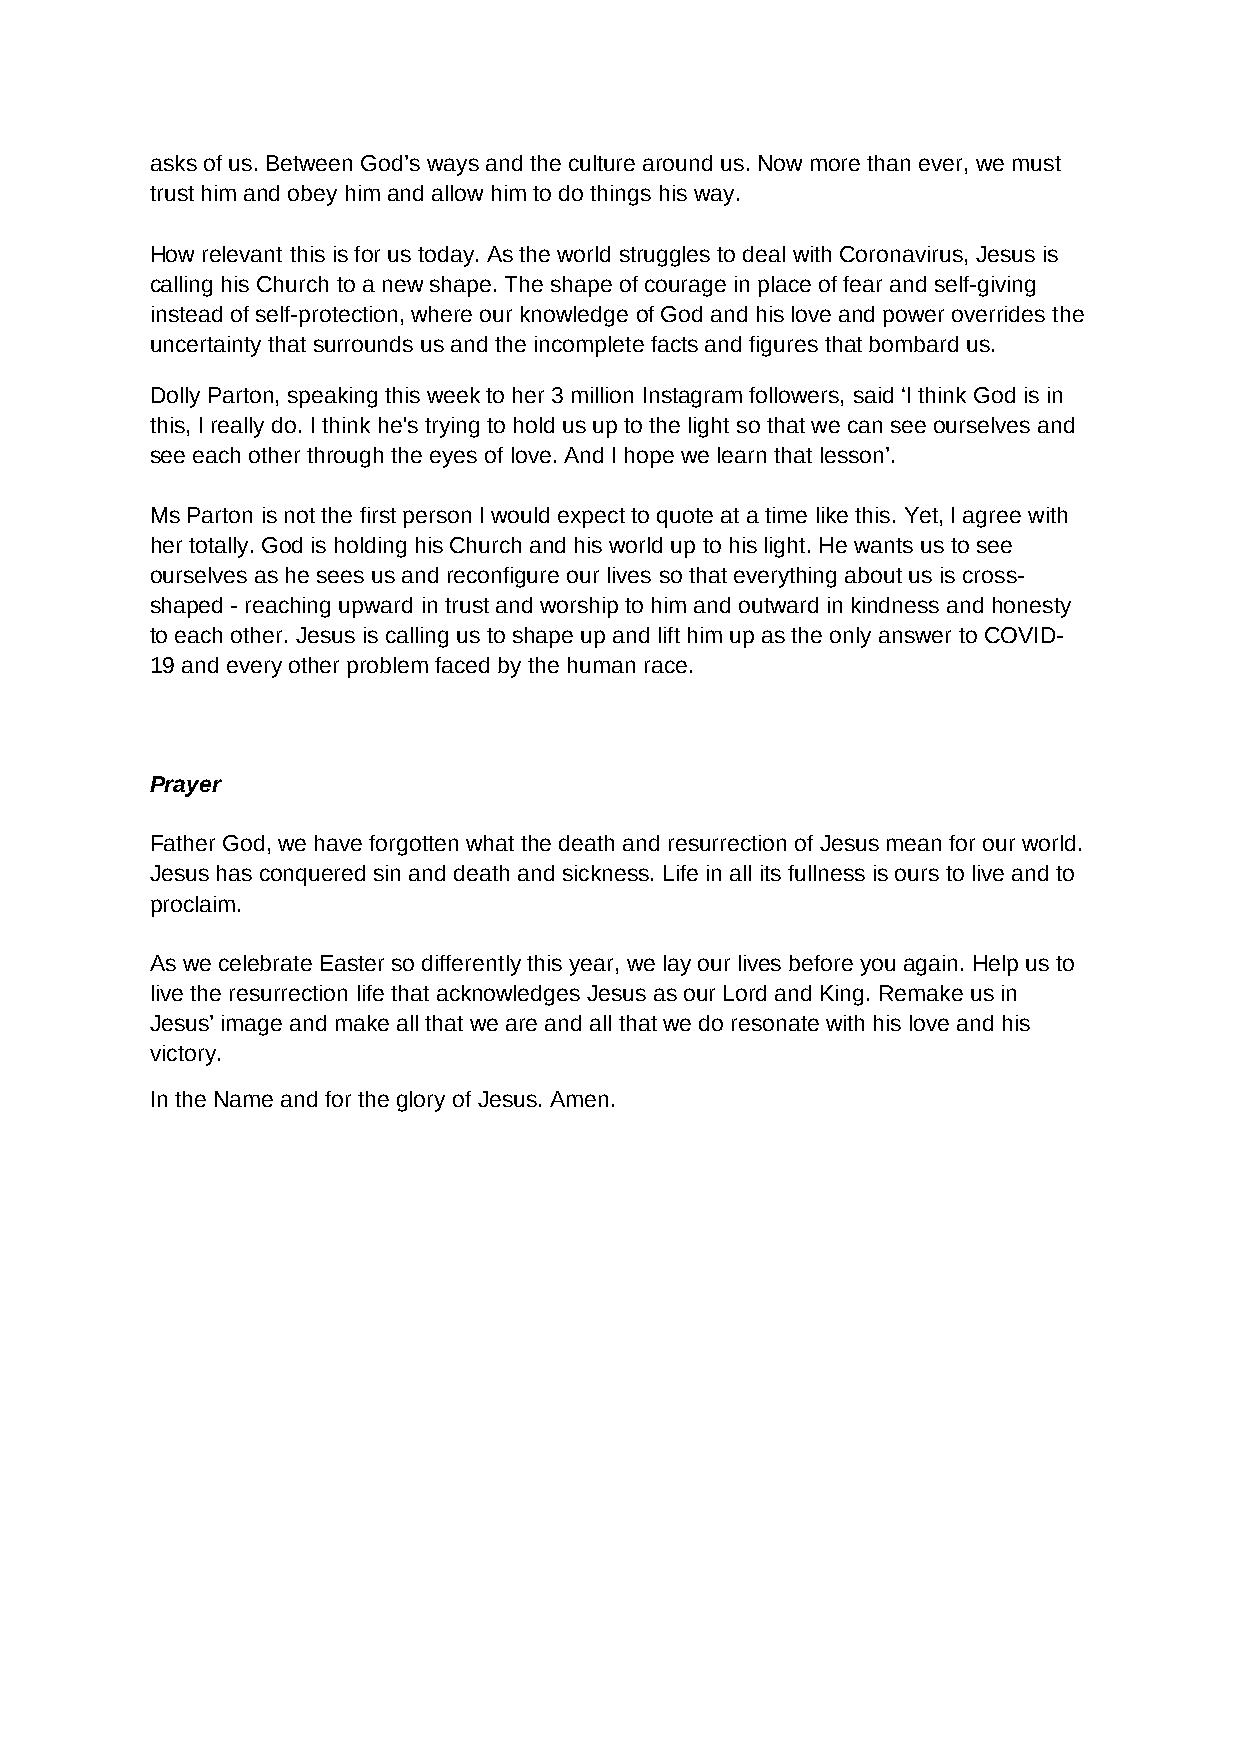  I want to click on upward, so click(375, 607).
